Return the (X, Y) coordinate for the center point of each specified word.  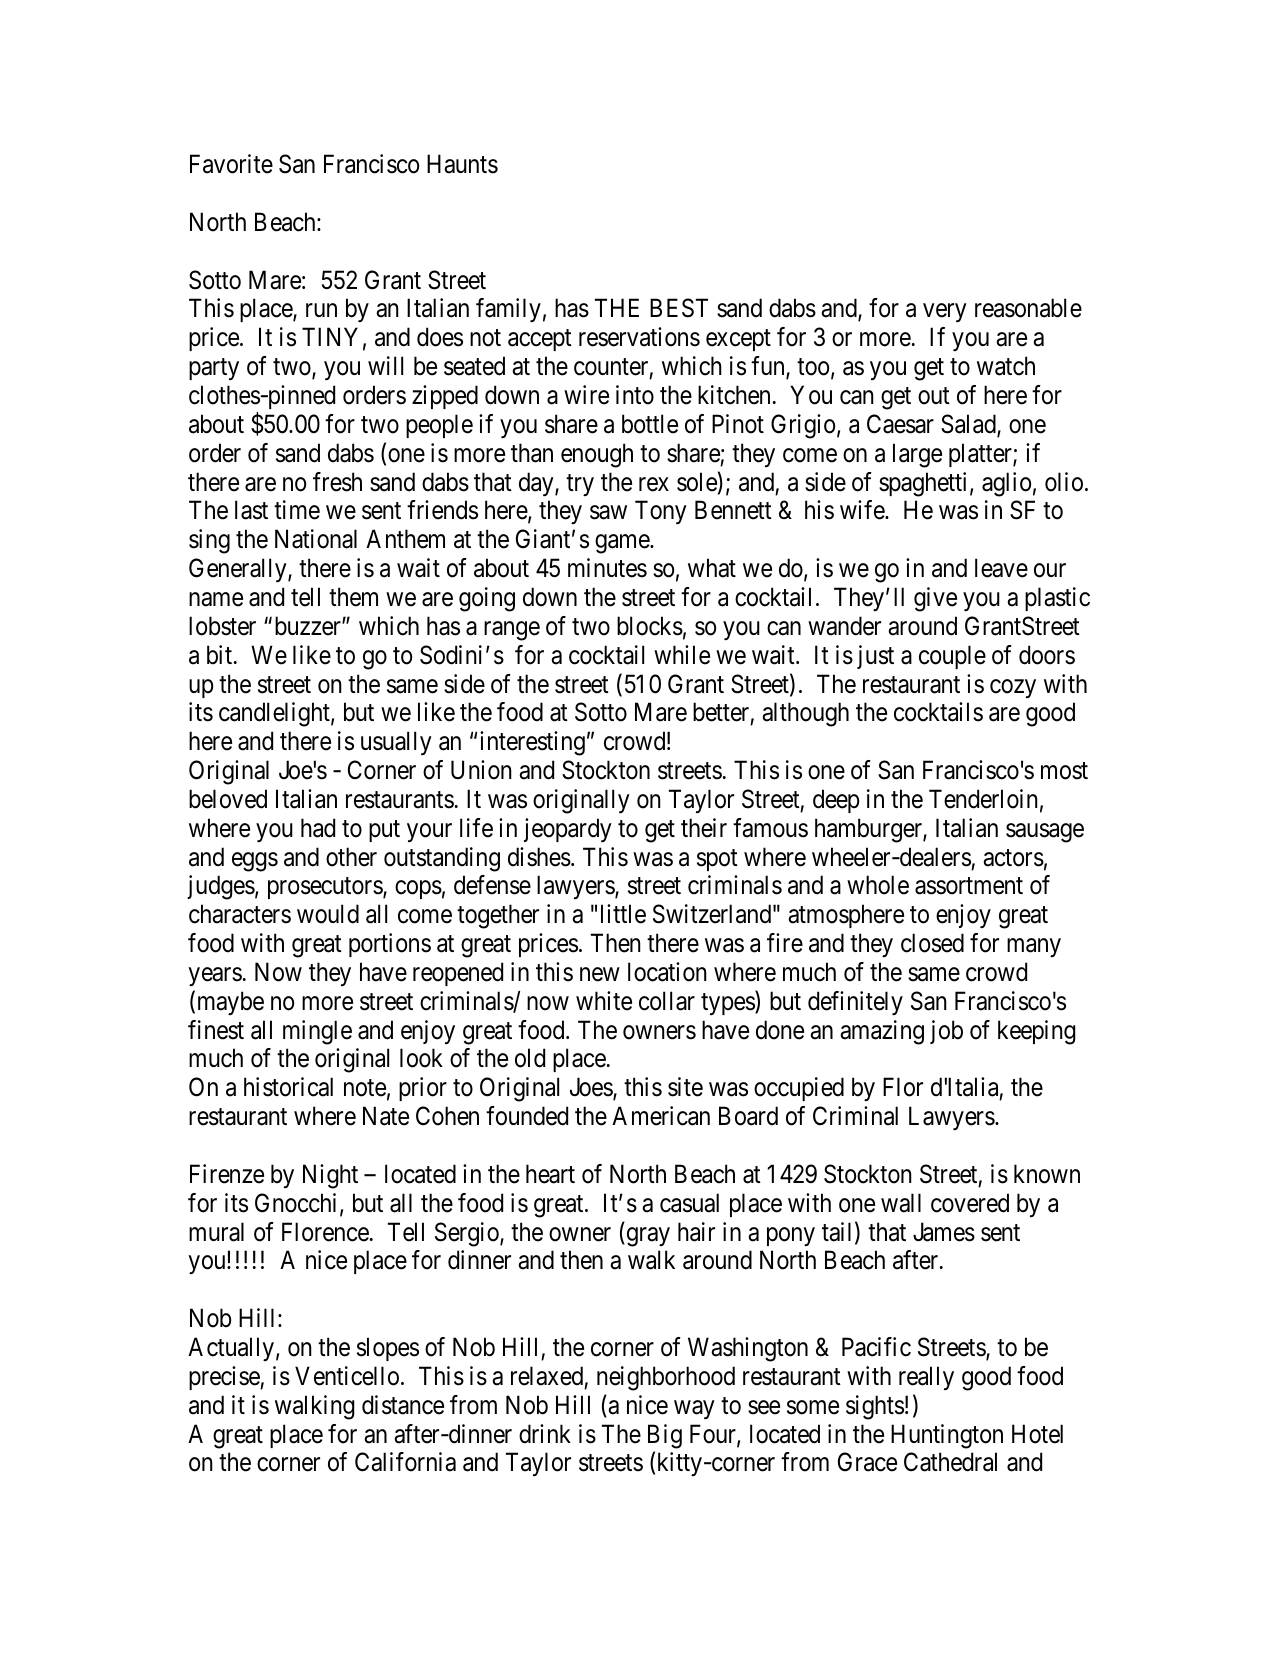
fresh (337, 482)
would (328, 914)
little (623, 914)
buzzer (309, 626)
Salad (969, 425)
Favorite (231, 164)
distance (403, 1405)
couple (952, 657)
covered (970, 1203)
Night (330, 1176)
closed (932, 943)
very (944, 313)
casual (689, 1203)
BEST (679, 308)
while (682, 655)
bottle (650, 424)
